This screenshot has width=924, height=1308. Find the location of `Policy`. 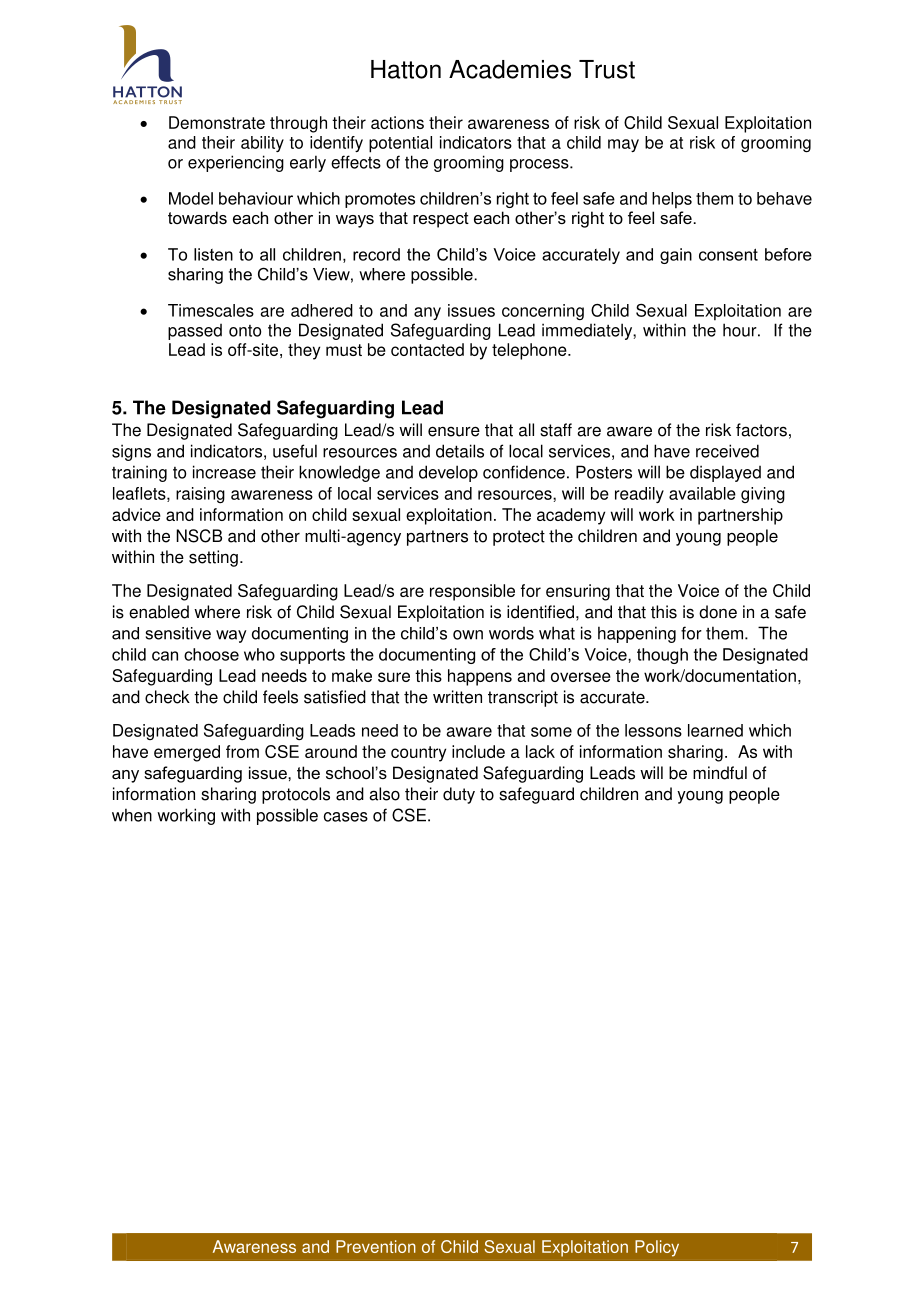

Policy is located at coordinates (657, 1248).
